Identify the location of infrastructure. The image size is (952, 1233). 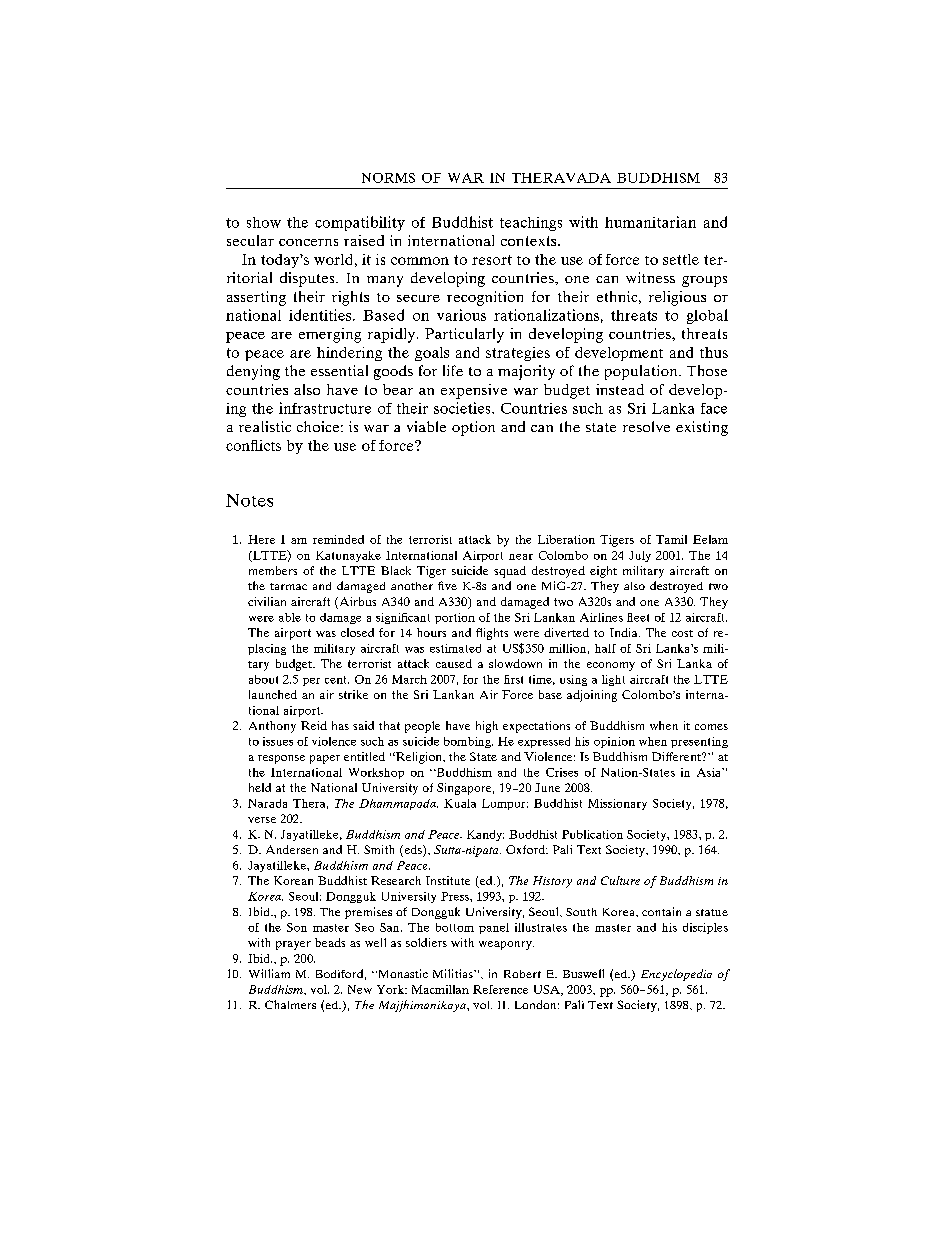
(325, 408).
